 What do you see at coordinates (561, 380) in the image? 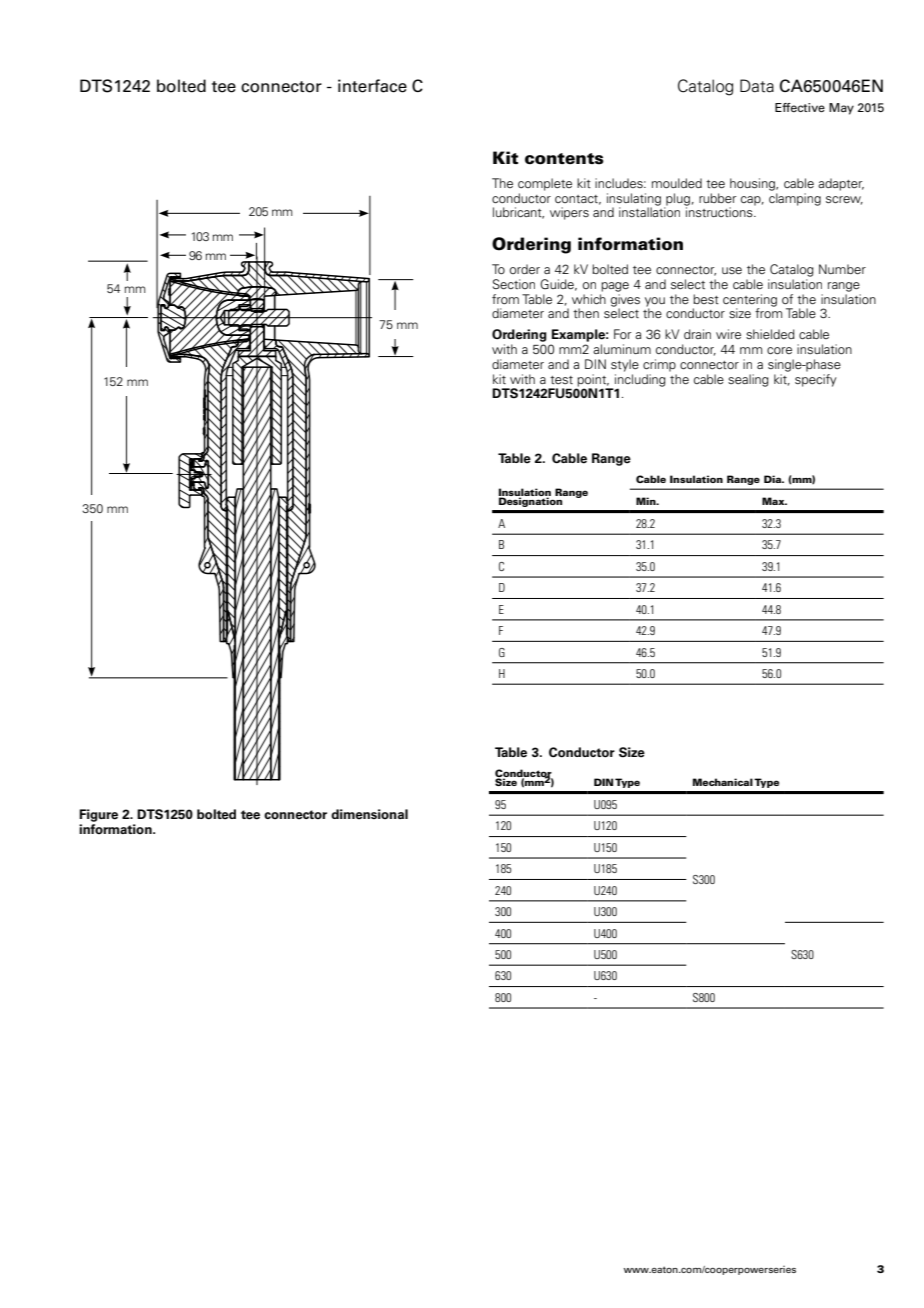
I see `test` at bounding box center [561, 380].
